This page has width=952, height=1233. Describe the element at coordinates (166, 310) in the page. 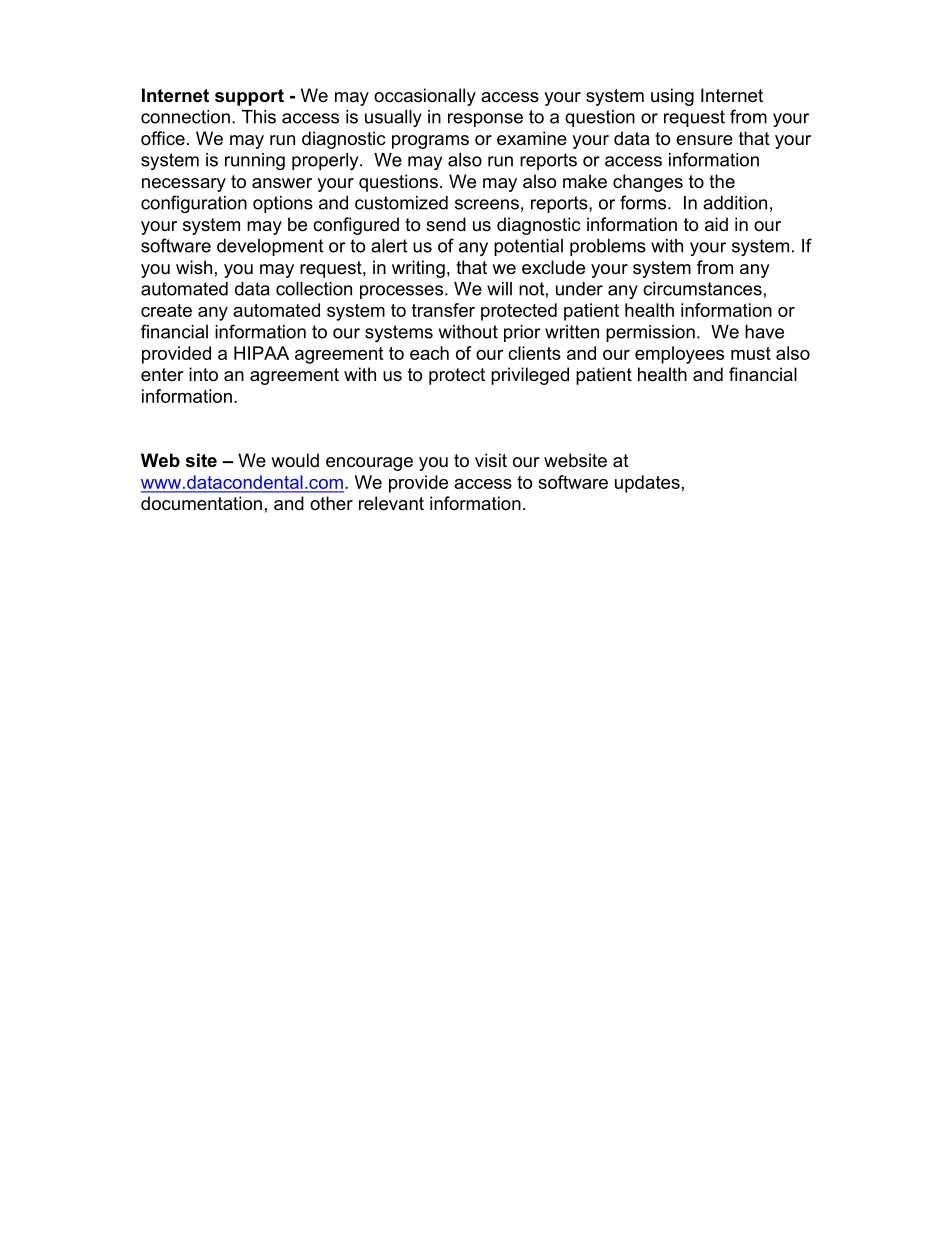

I see `create` at that location.
